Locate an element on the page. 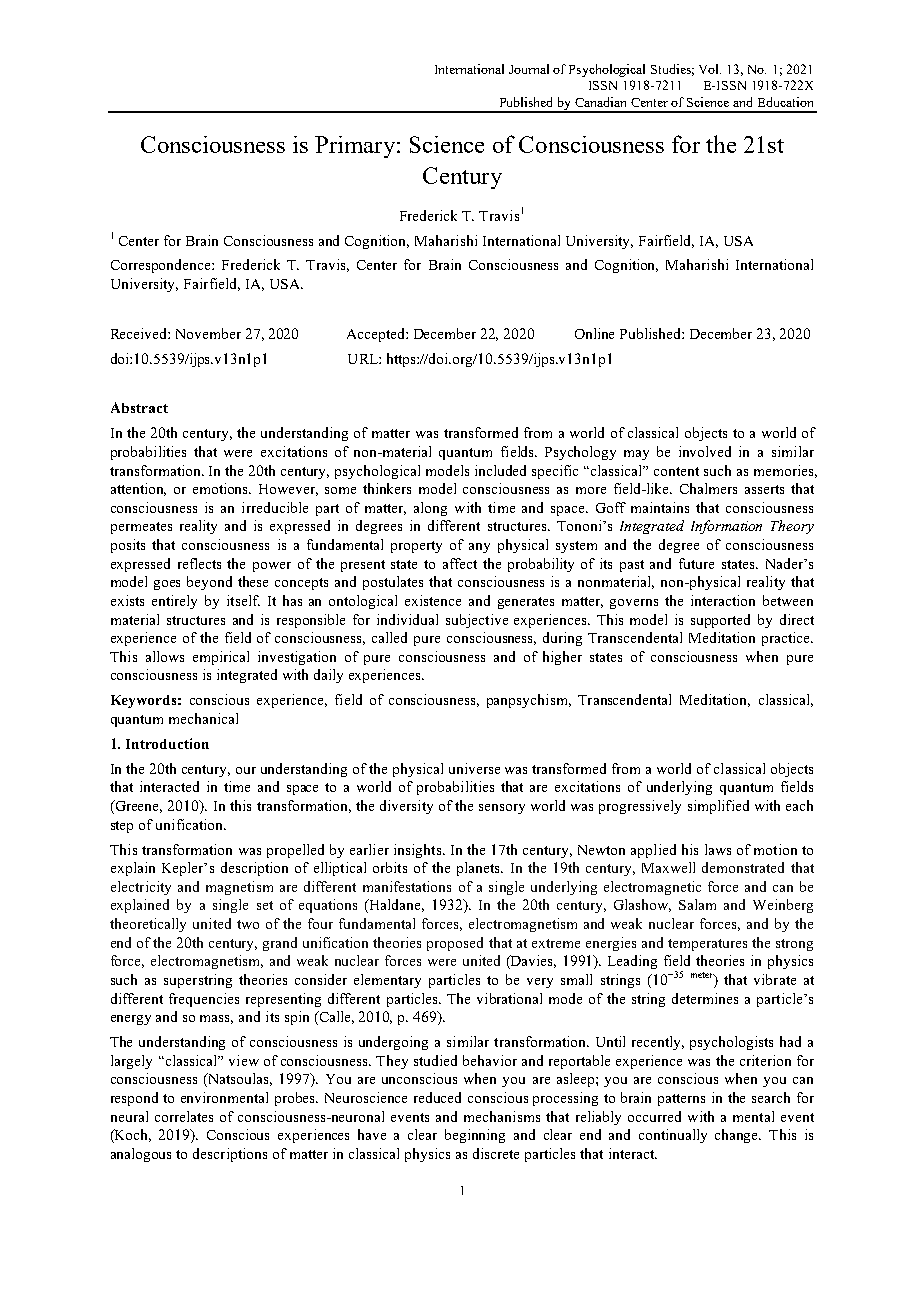 This image has width=924, height=1308. Abstract is located at coordinates (139, 407).
